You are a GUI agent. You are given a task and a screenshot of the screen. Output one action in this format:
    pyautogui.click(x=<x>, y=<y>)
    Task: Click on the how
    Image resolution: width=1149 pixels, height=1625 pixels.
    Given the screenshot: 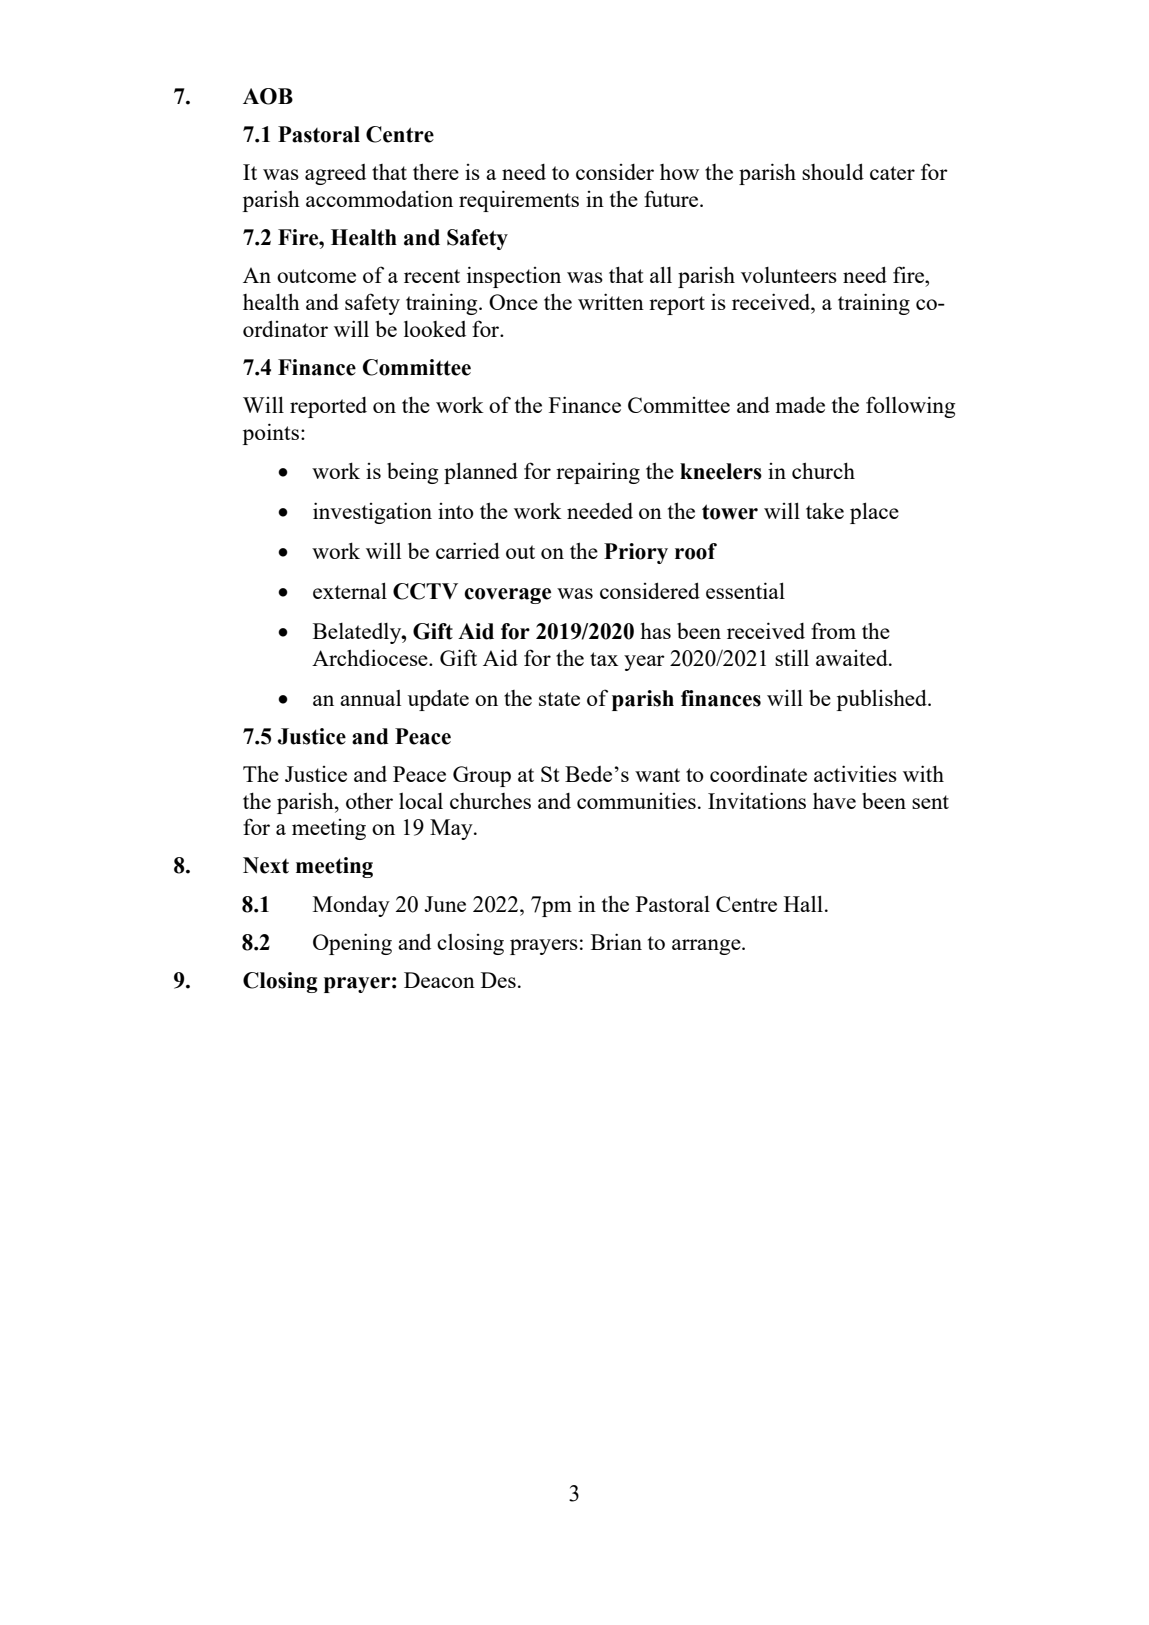 What is the action you would take?
    pyautogui.click(x=679, y=172)
